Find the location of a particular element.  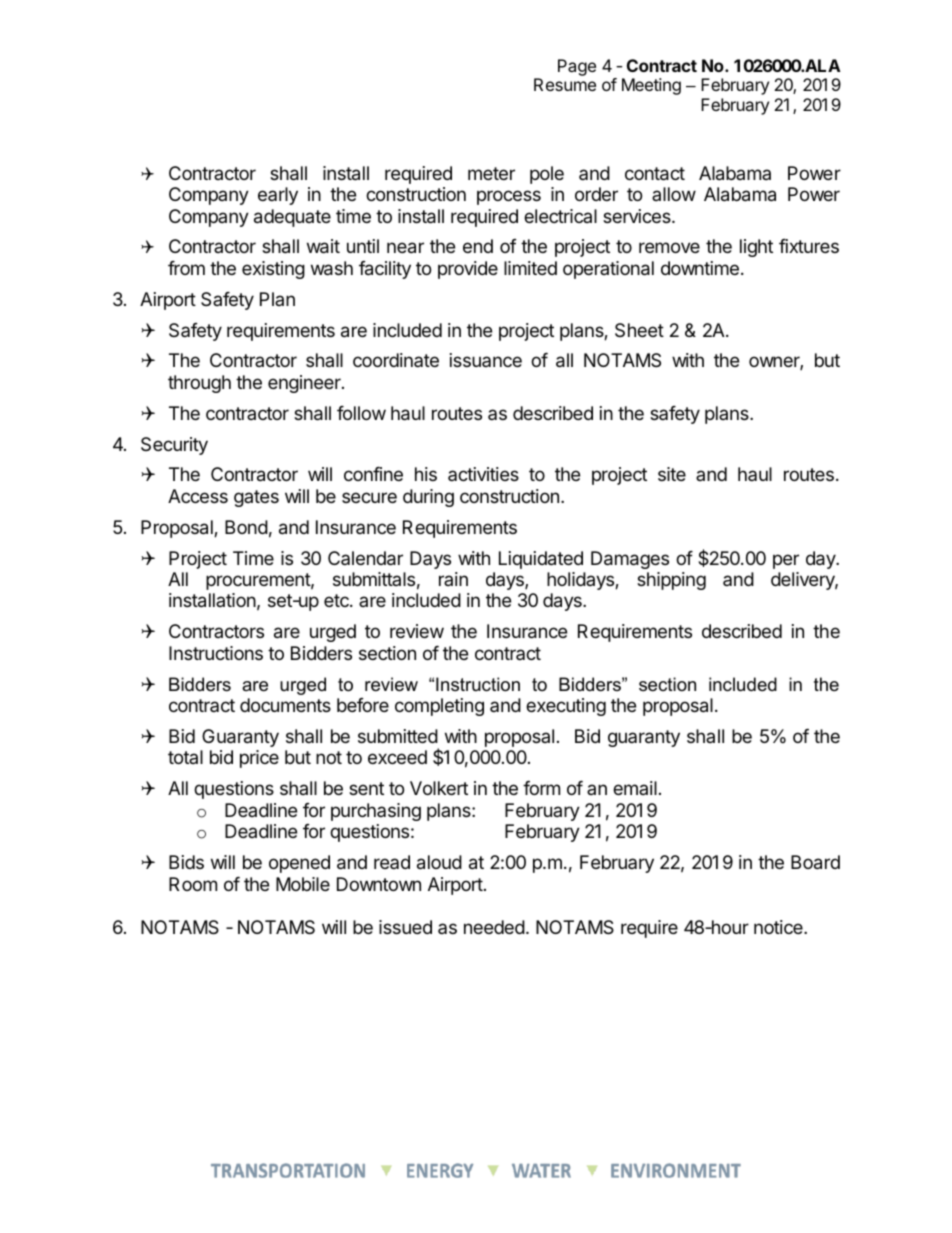

issuance is located at coordinates (486, 360).
